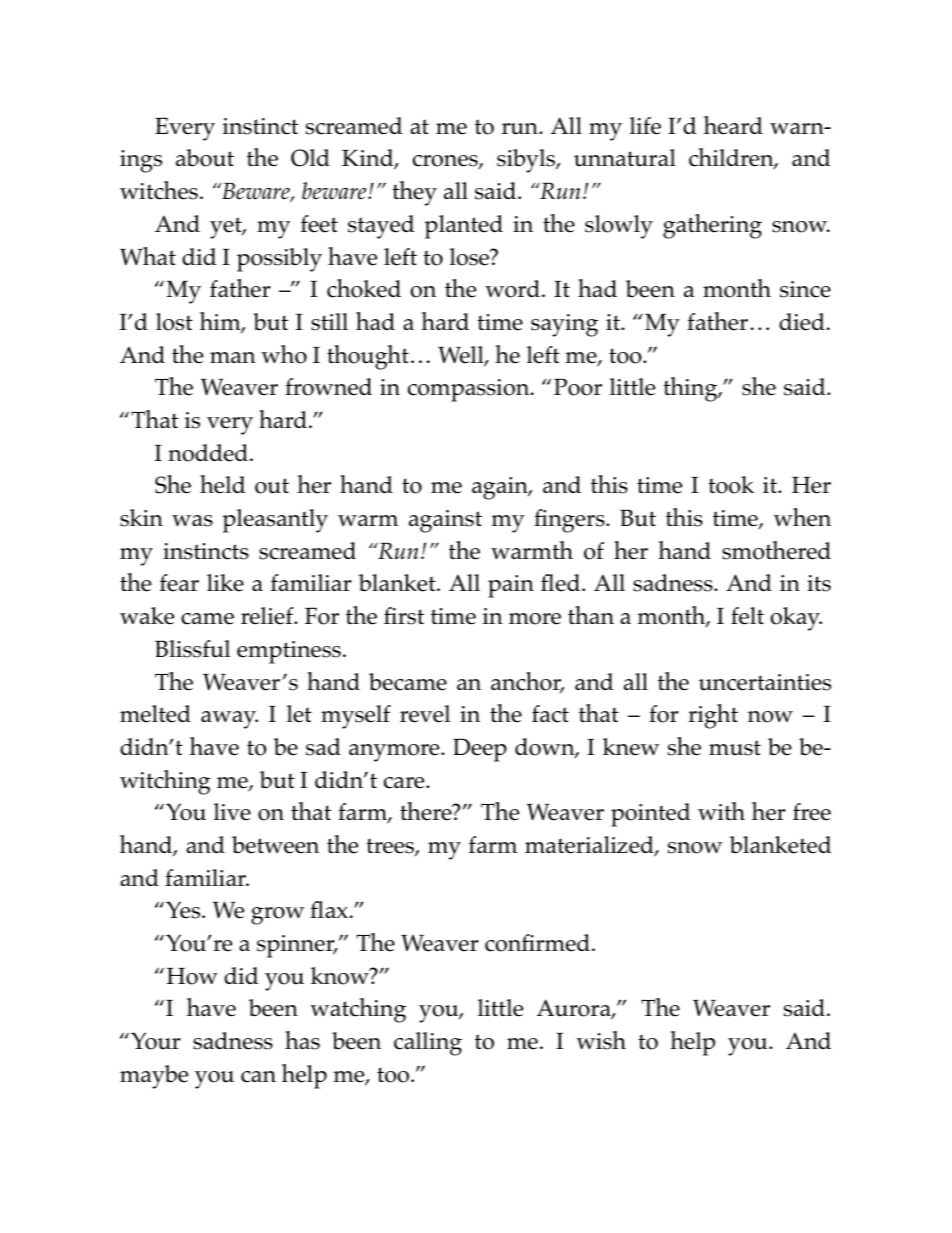 The image size is (952, 1233). What do you see at coordinates (802, 322) in the screenshot?
I see `died` at bounding box center [802, 322].
